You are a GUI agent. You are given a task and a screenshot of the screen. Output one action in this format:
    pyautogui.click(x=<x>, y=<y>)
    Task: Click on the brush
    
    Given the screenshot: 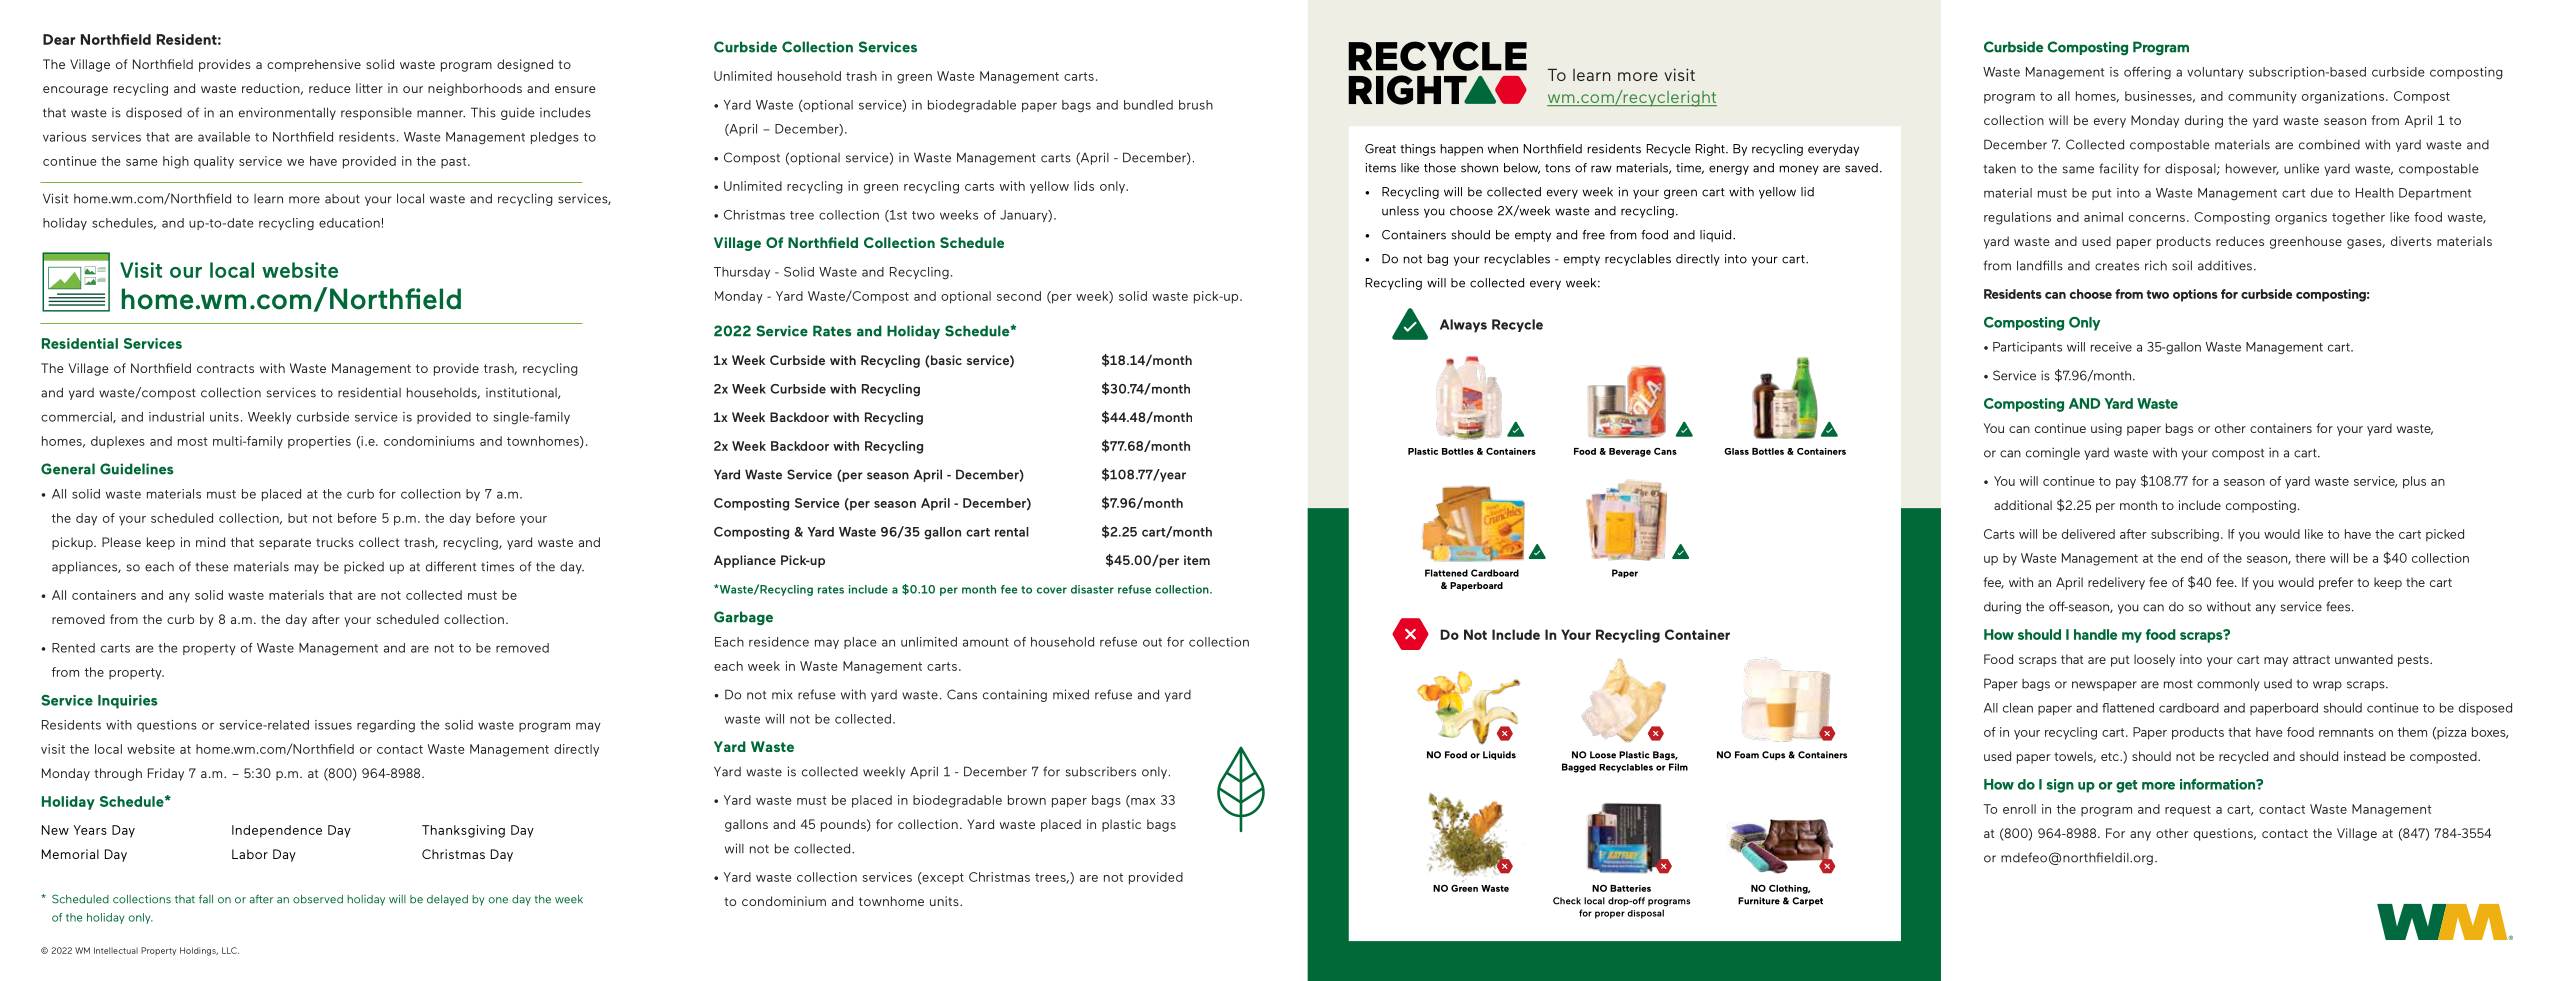 What is the action you would take?
    pyautogui.click(x=1196, y=105)
